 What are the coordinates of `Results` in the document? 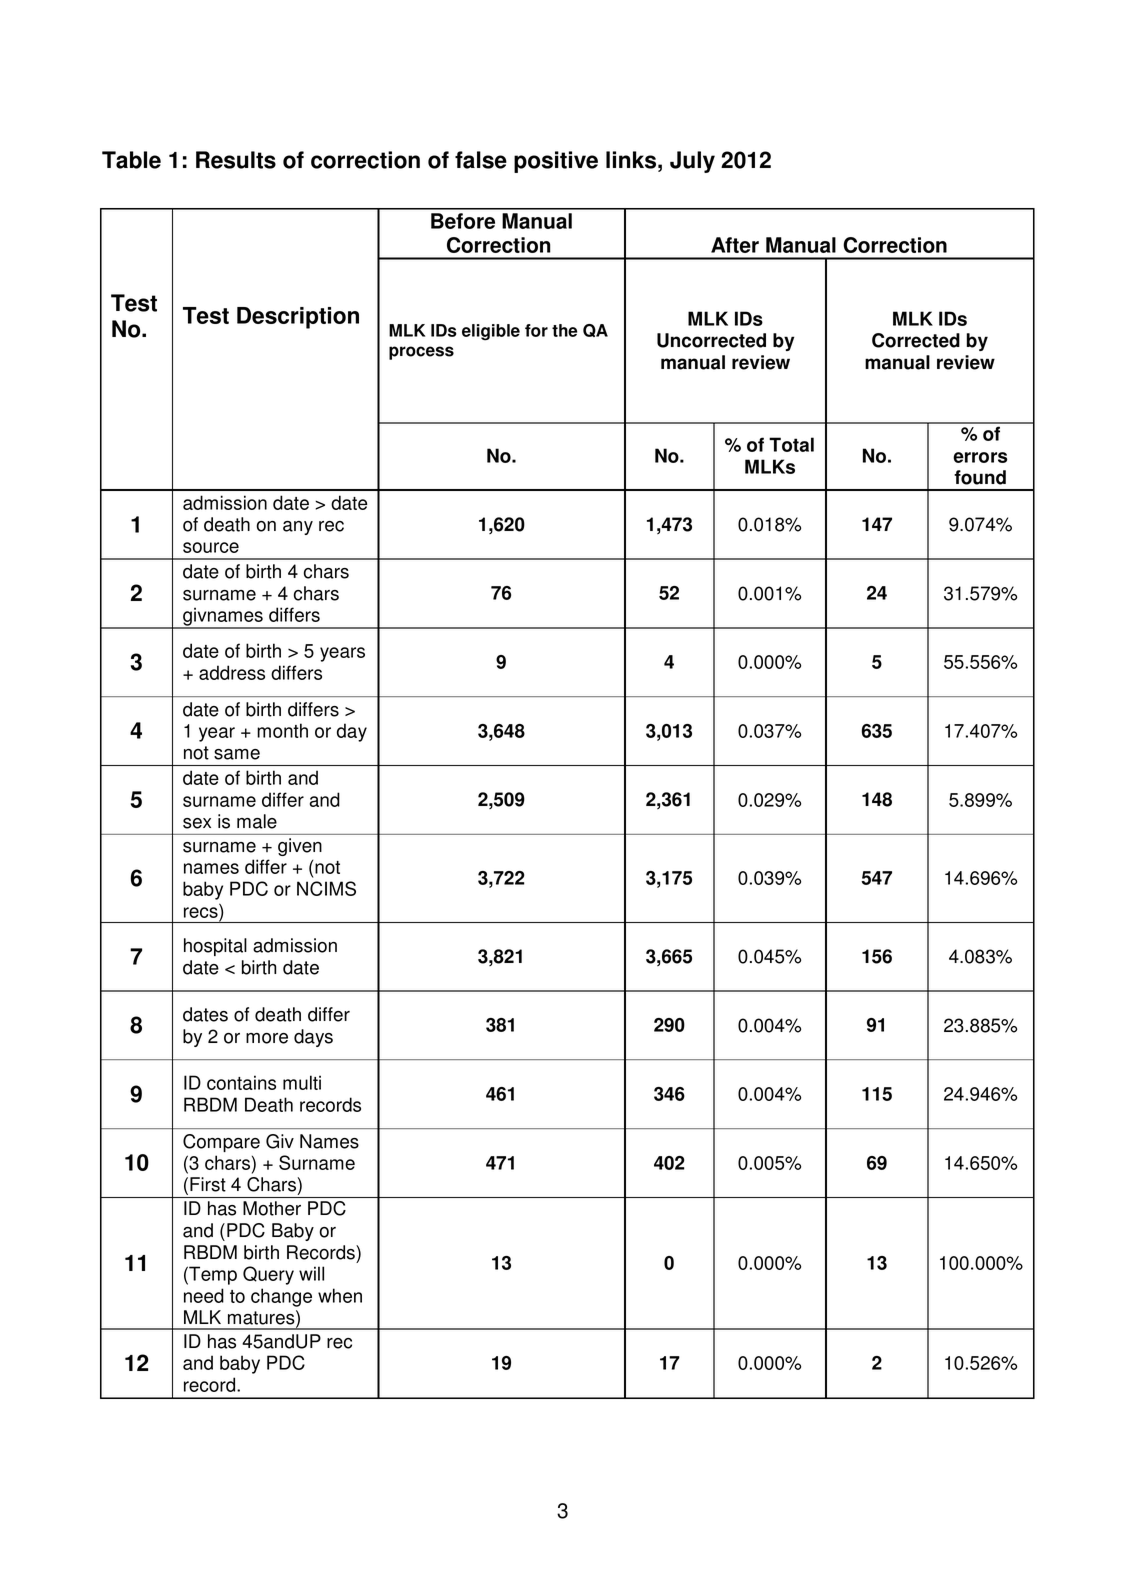 It's located at (236, 160).
